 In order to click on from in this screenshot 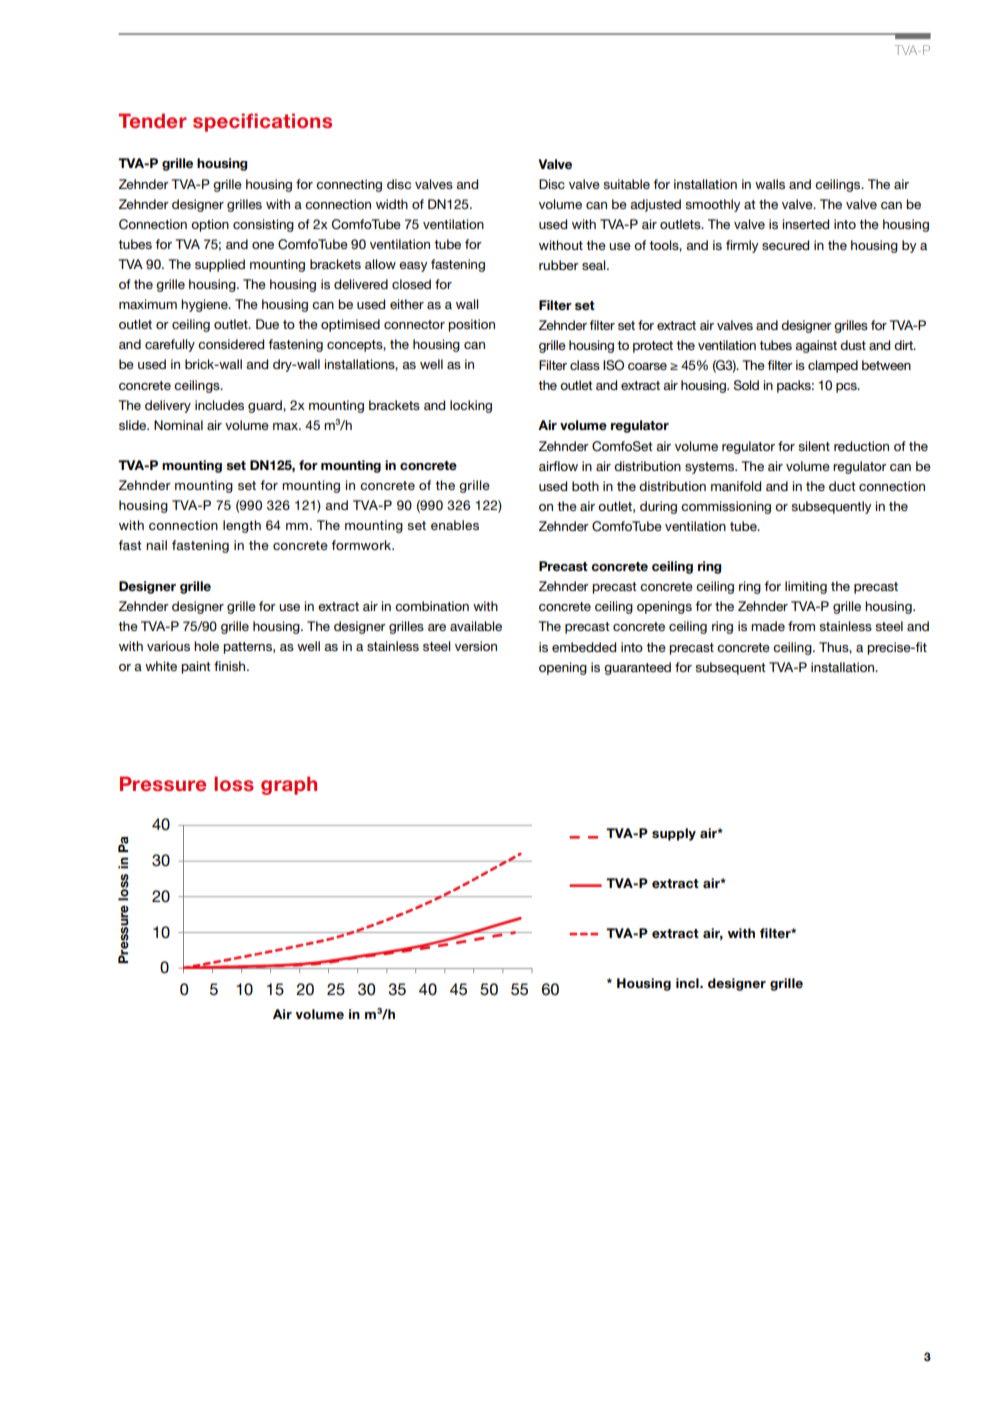, I will do `click(801, 626)`.
